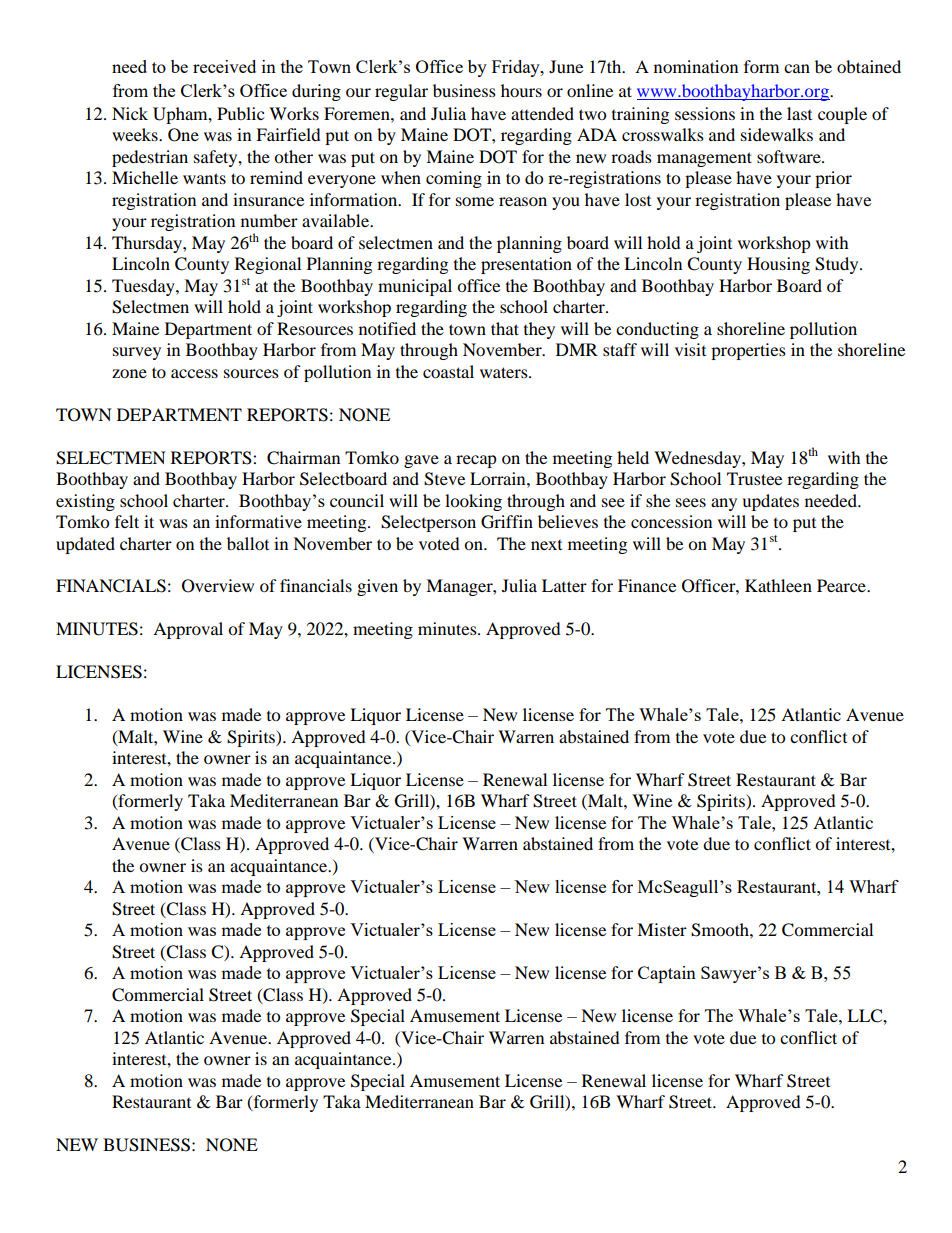 The width and height of the page is (952, 1233). Describe the element at coordinates (127, 521) in the page. I see `felt` at that location.
